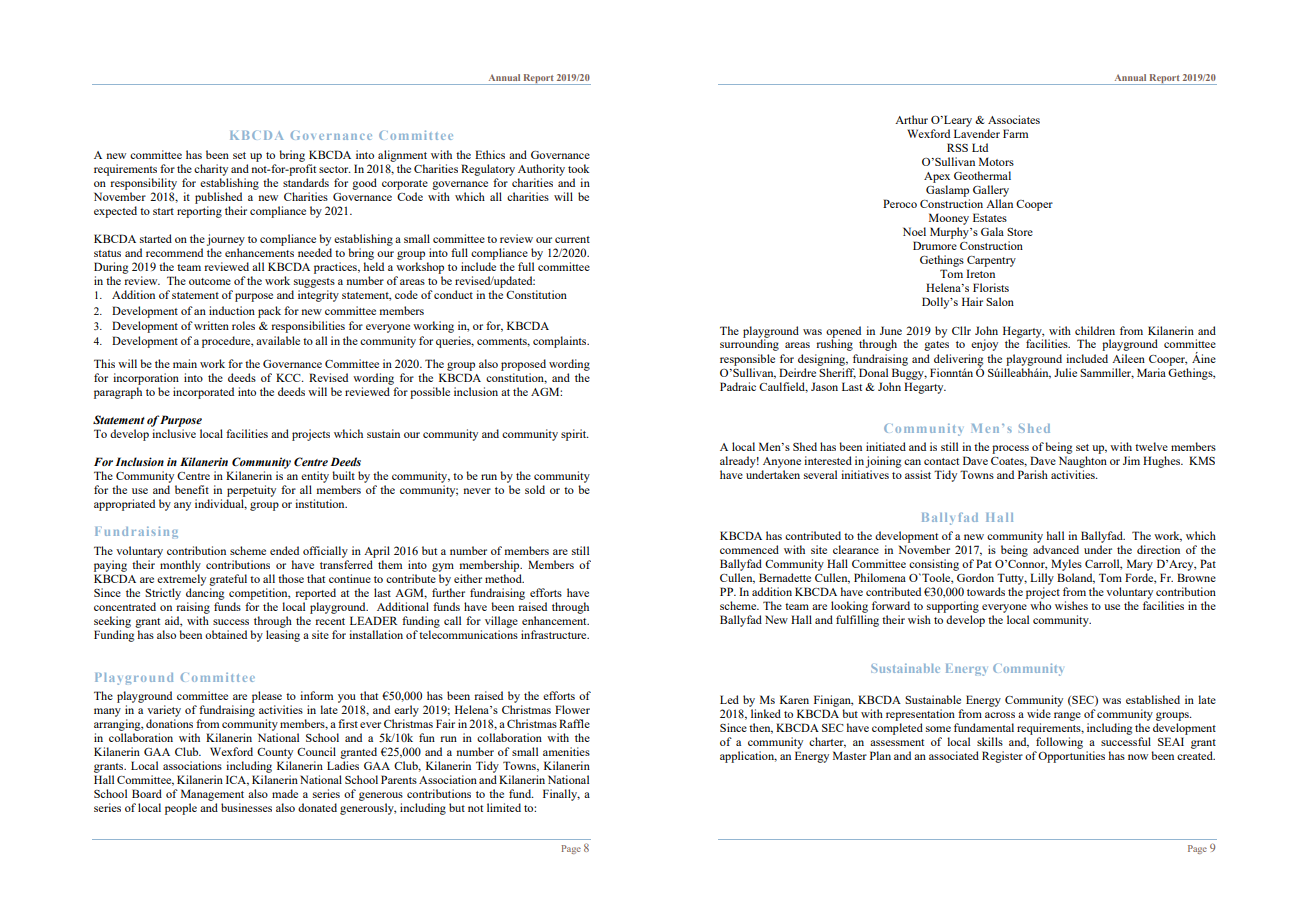  What do you see at coordinates (578, 168) in the screenshot?
I see `took` at bounding box center [578, 168].
